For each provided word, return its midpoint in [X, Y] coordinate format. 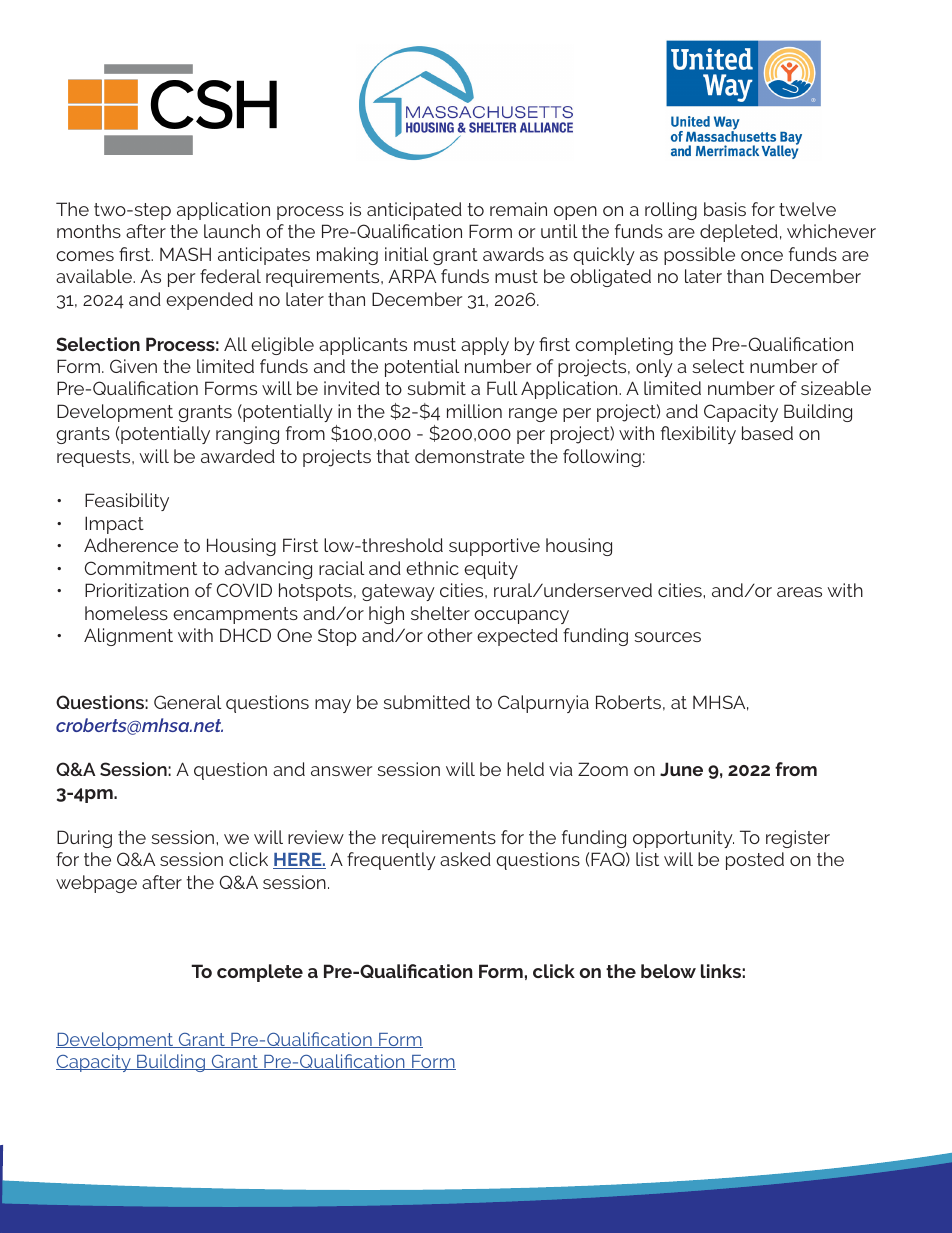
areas [799, 592]
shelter [440, 613]
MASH [185, 254]
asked [465, 859]
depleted [739, 233]
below [668, 971]
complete [260, 973]
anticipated [414, 211]
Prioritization [137, 590]
